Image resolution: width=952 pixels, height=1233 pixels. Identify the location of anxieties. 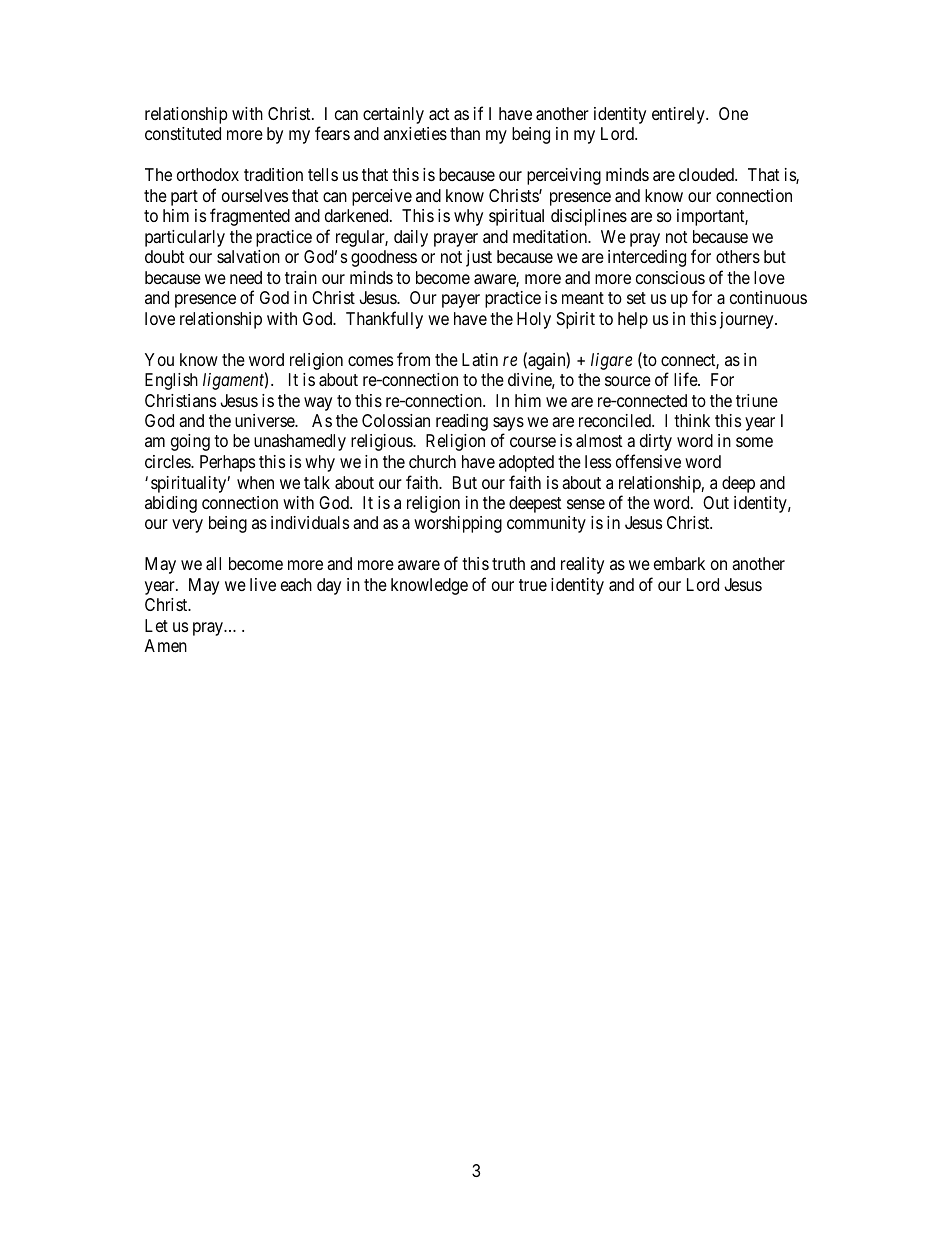
(415, 133).
